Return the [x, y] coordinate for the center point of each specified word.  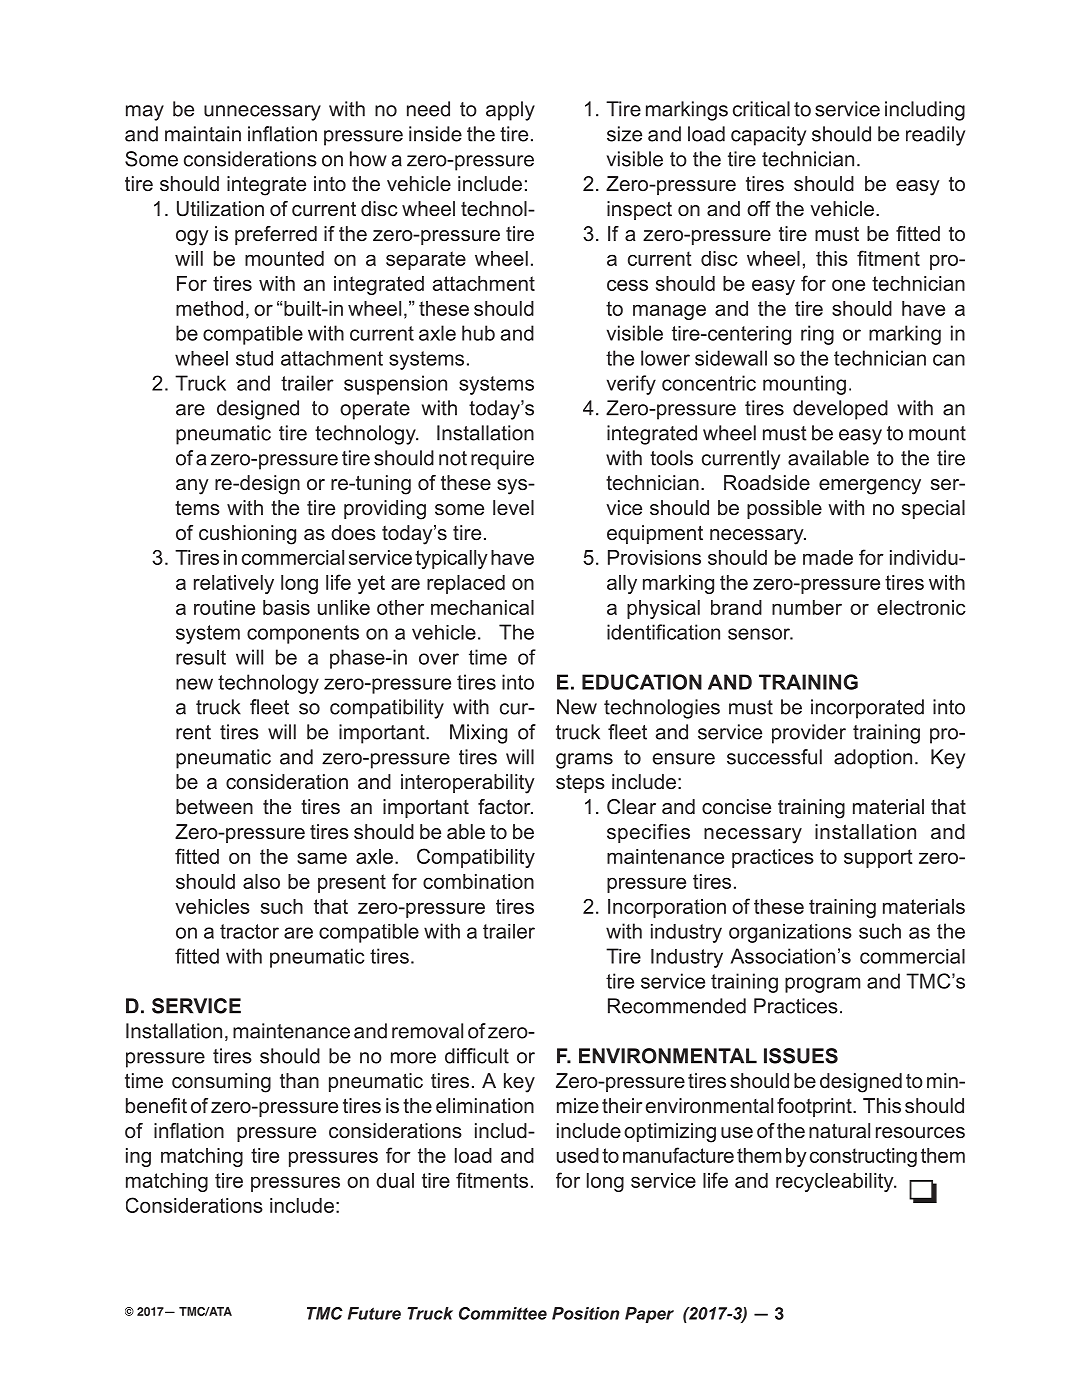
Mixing [478, 734]
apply [510, 111]
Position [585, 1313]
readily [935, 136]
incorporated [867, 709]
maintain [203, 134]
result [201, 657]
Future [374, 1313]
